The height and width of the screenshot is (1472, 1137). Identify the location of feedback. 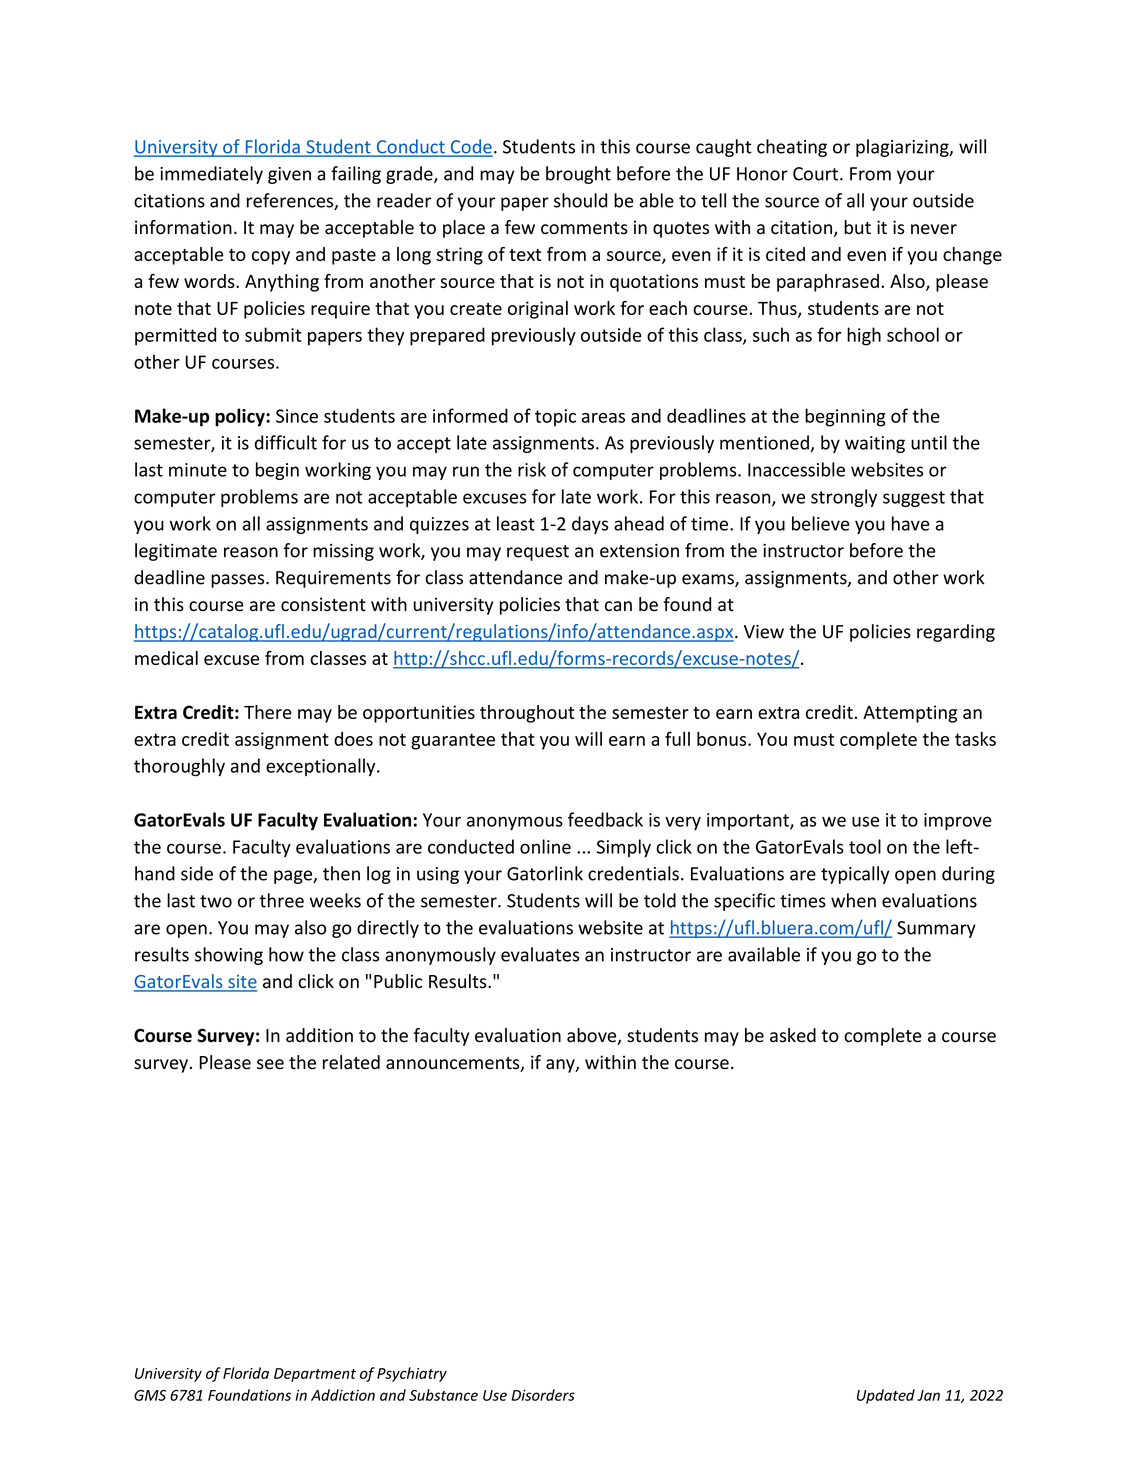
(605, 819).
